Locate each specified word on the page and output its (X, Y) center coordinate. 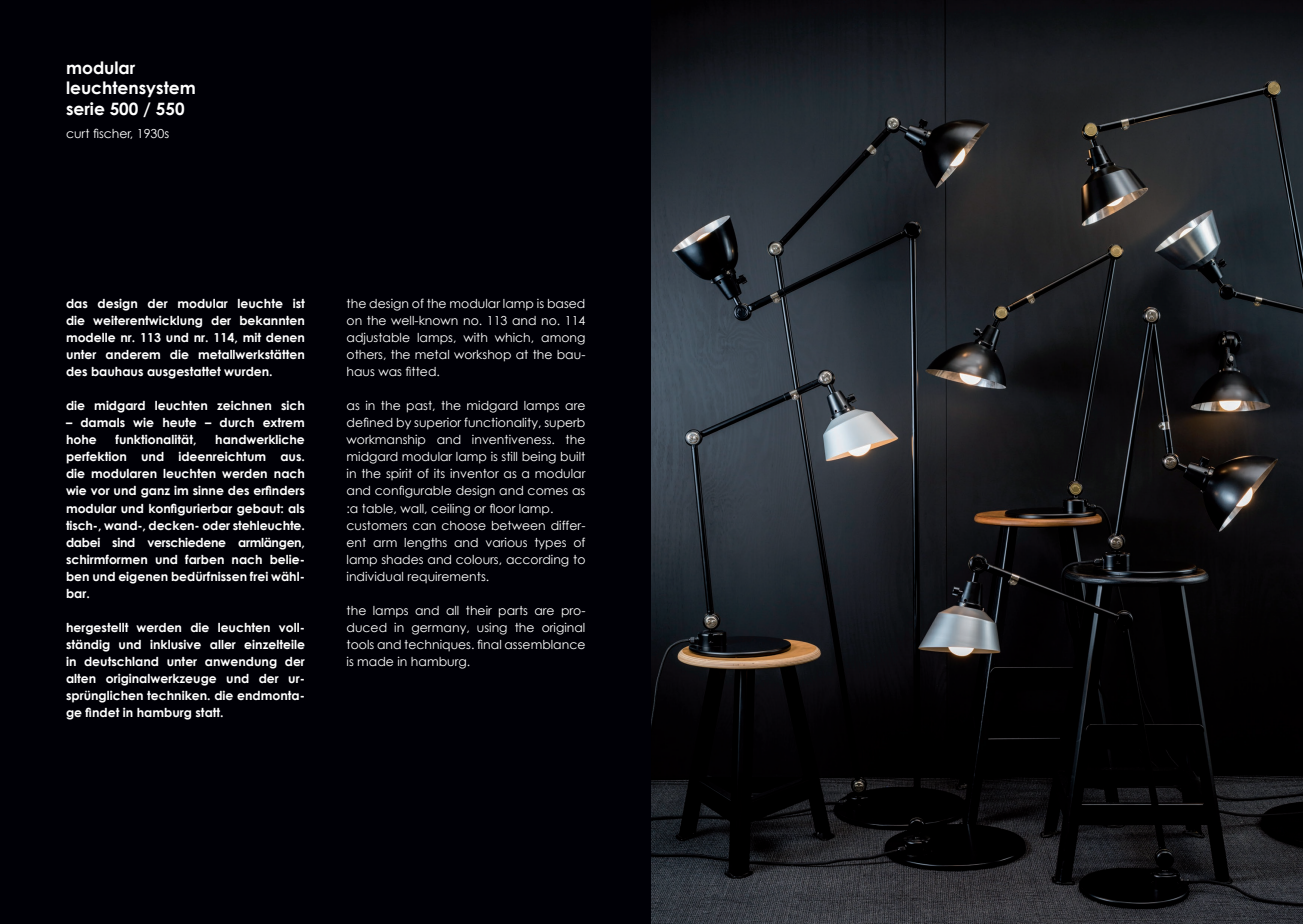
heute (180, 422)
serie (85, 109)
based (566, 303)
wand (121, 525)
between (518, 525)
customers (377, 525)
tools (360, 644)
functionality (502, 423)
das (77, 303)
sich (292, 405)
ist (299, 303)
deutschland (121, 661)
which (513, 338)
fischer (112, 133)
